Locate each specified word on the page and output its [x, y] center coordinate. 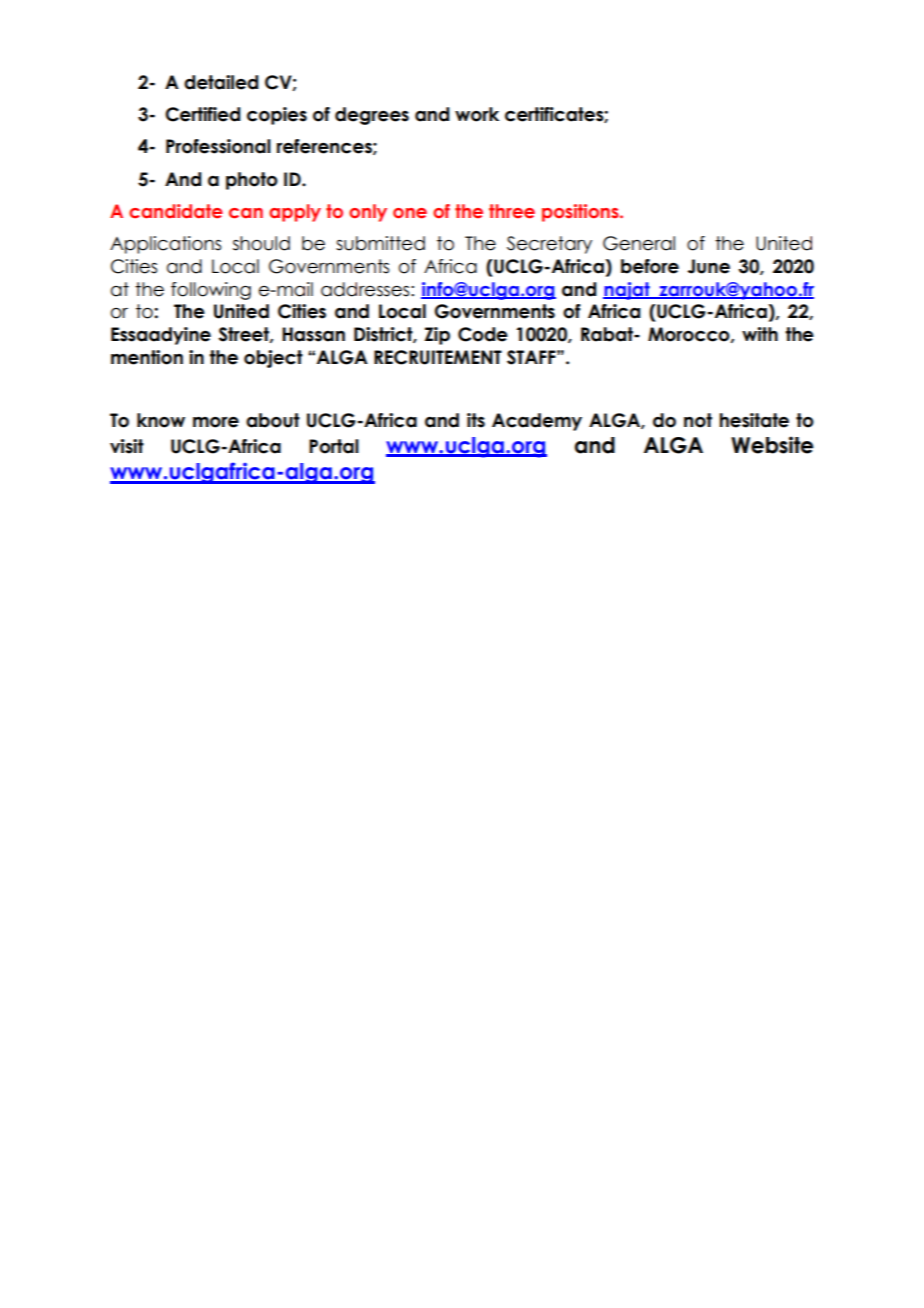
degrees [372, 116]
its [476, 420]
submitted [380, 243]
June [708, 266]
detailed [221, 82]
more [216, 422]
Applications [165, 245]
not [698, 420]
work [477, 114]
